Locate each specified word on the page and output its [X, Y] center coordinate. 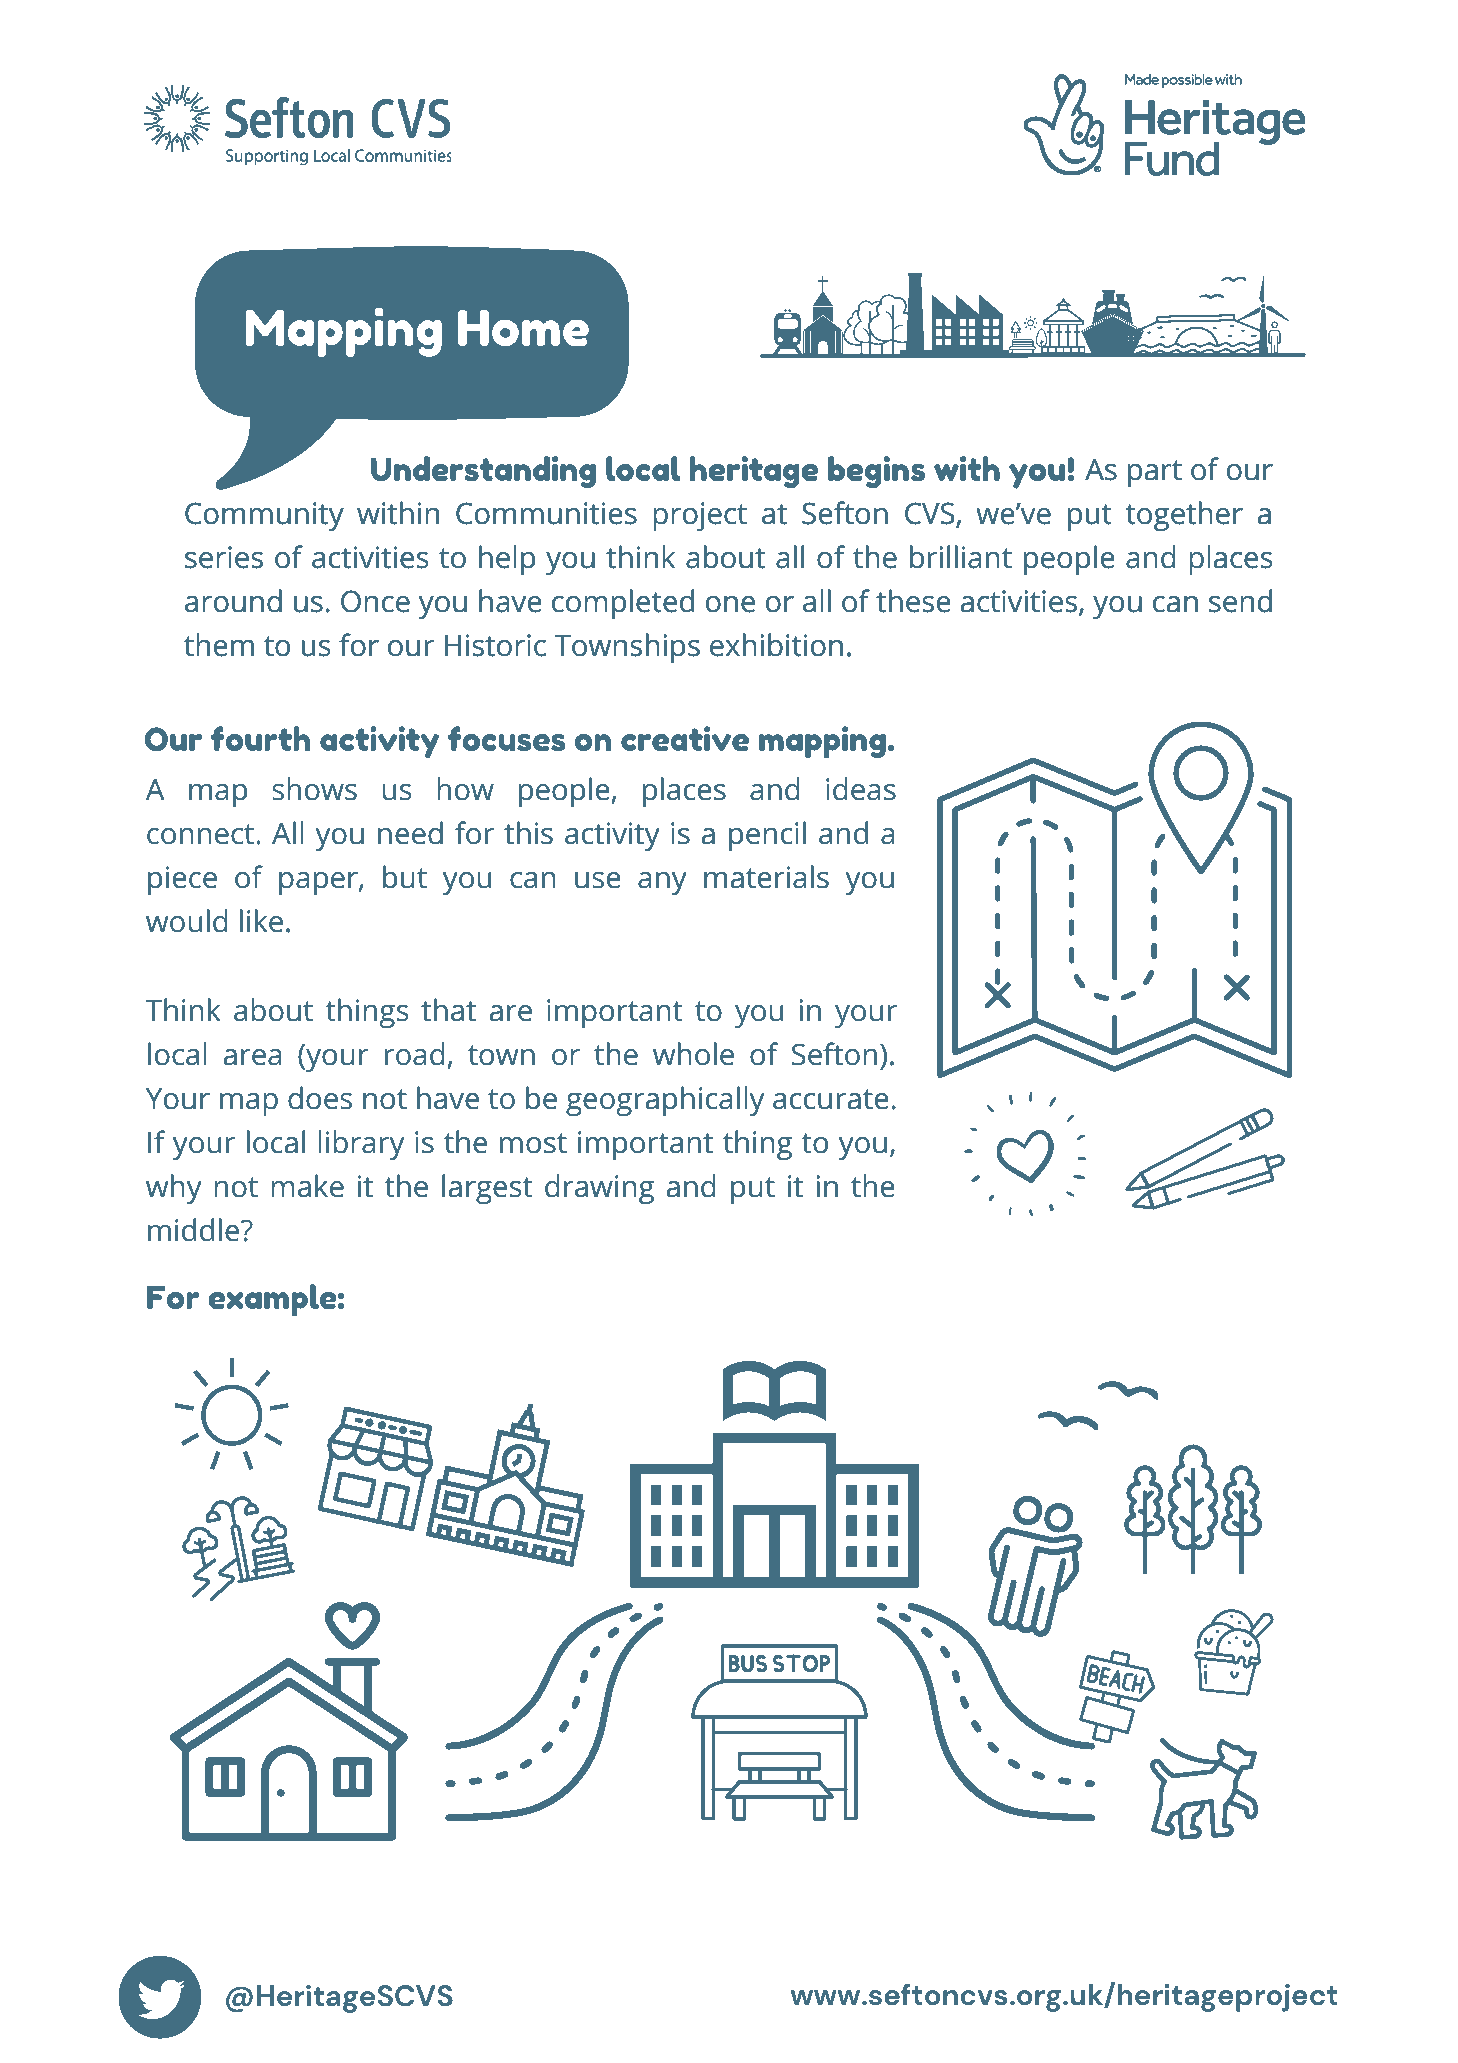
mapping [822, 742]
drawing [599, 1189]
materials [766, 877]
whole [693, 1054]
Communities [546, 513]
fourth [260, 738]
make [307, 1186]
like [261, 921]
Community [264, 516]
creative [685, 739]
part [1155, 473]
